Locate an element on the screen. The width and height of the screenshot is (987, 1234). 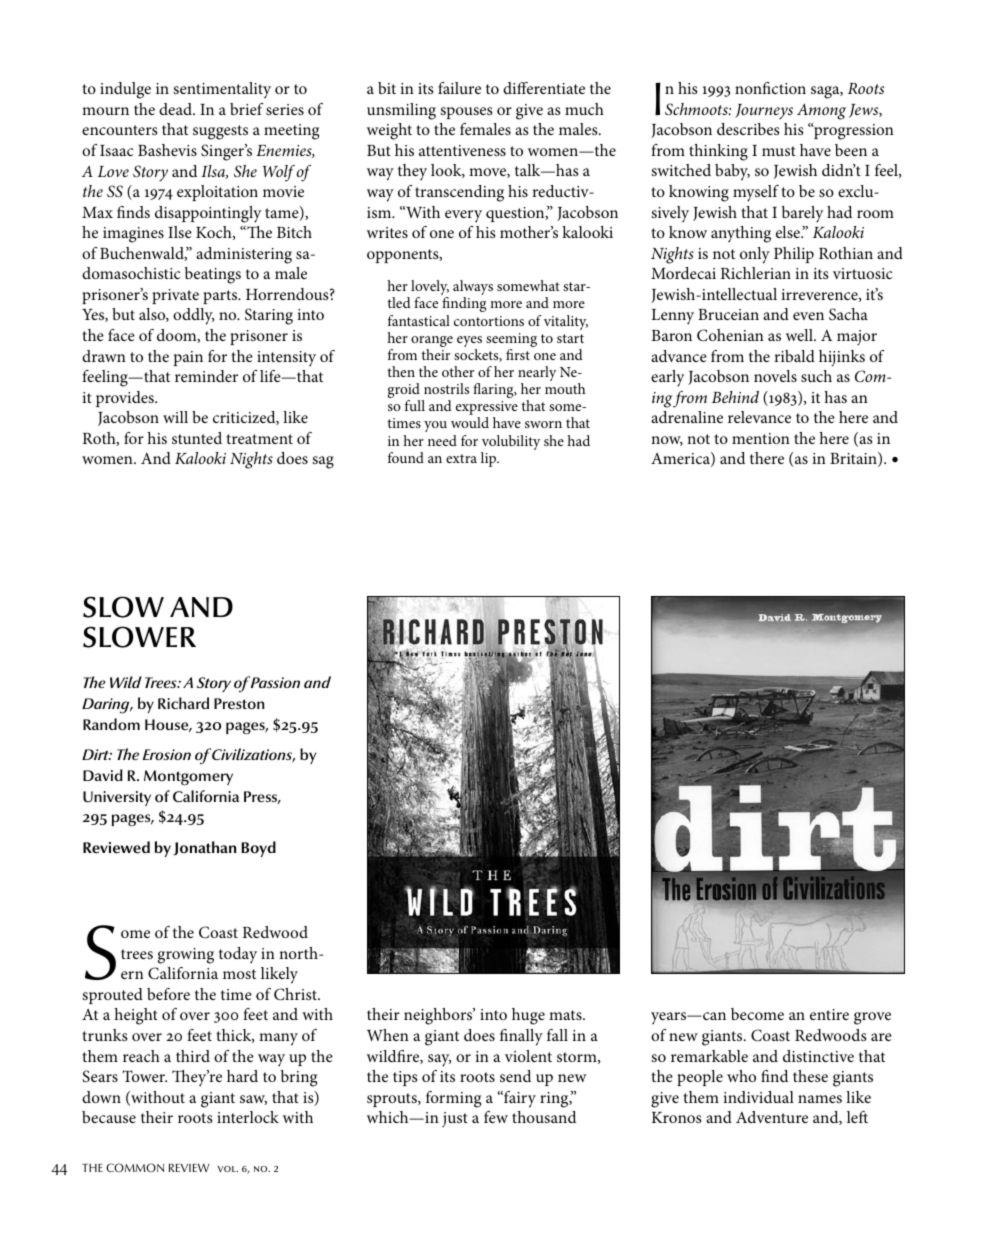
reminder is located at coordinates (206, 376).
